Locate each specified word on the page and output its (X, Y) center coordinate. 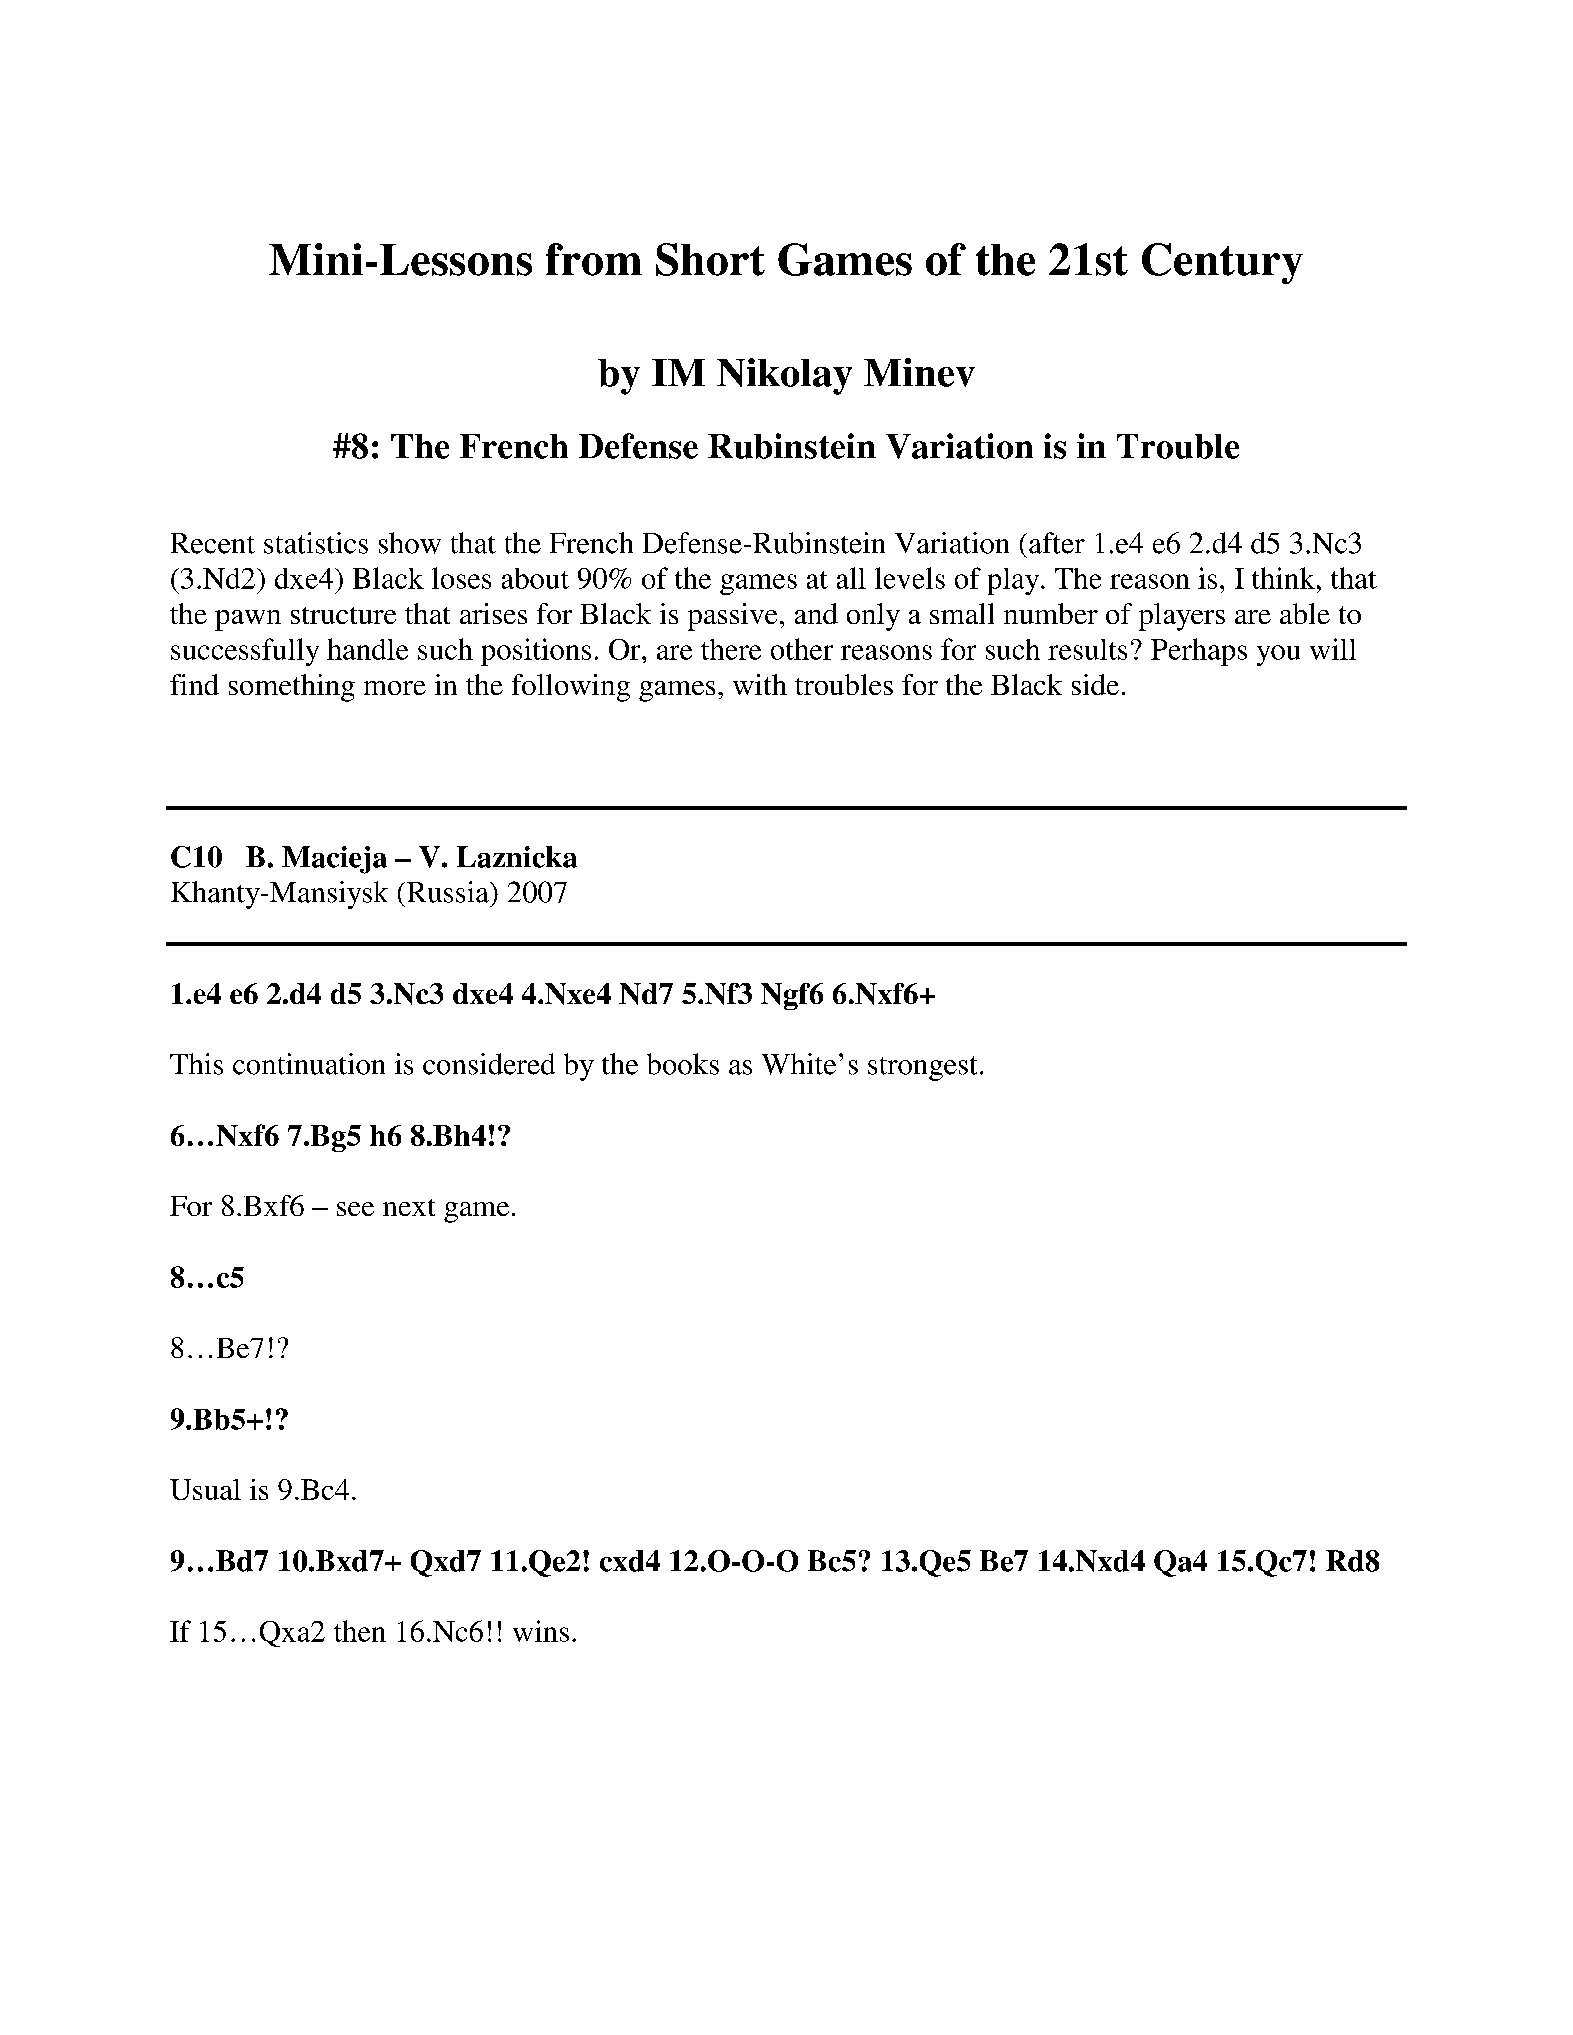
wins (541, 1631)
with (760, 684)
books (683, 1064)
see (355, 1209)
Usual (205, 1489)
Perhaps (1199, 652)
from (594, 259)
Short (710, 259)
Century (1222, 263)
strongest (922, 1068)
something (292, 688)
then (360, 1631)
